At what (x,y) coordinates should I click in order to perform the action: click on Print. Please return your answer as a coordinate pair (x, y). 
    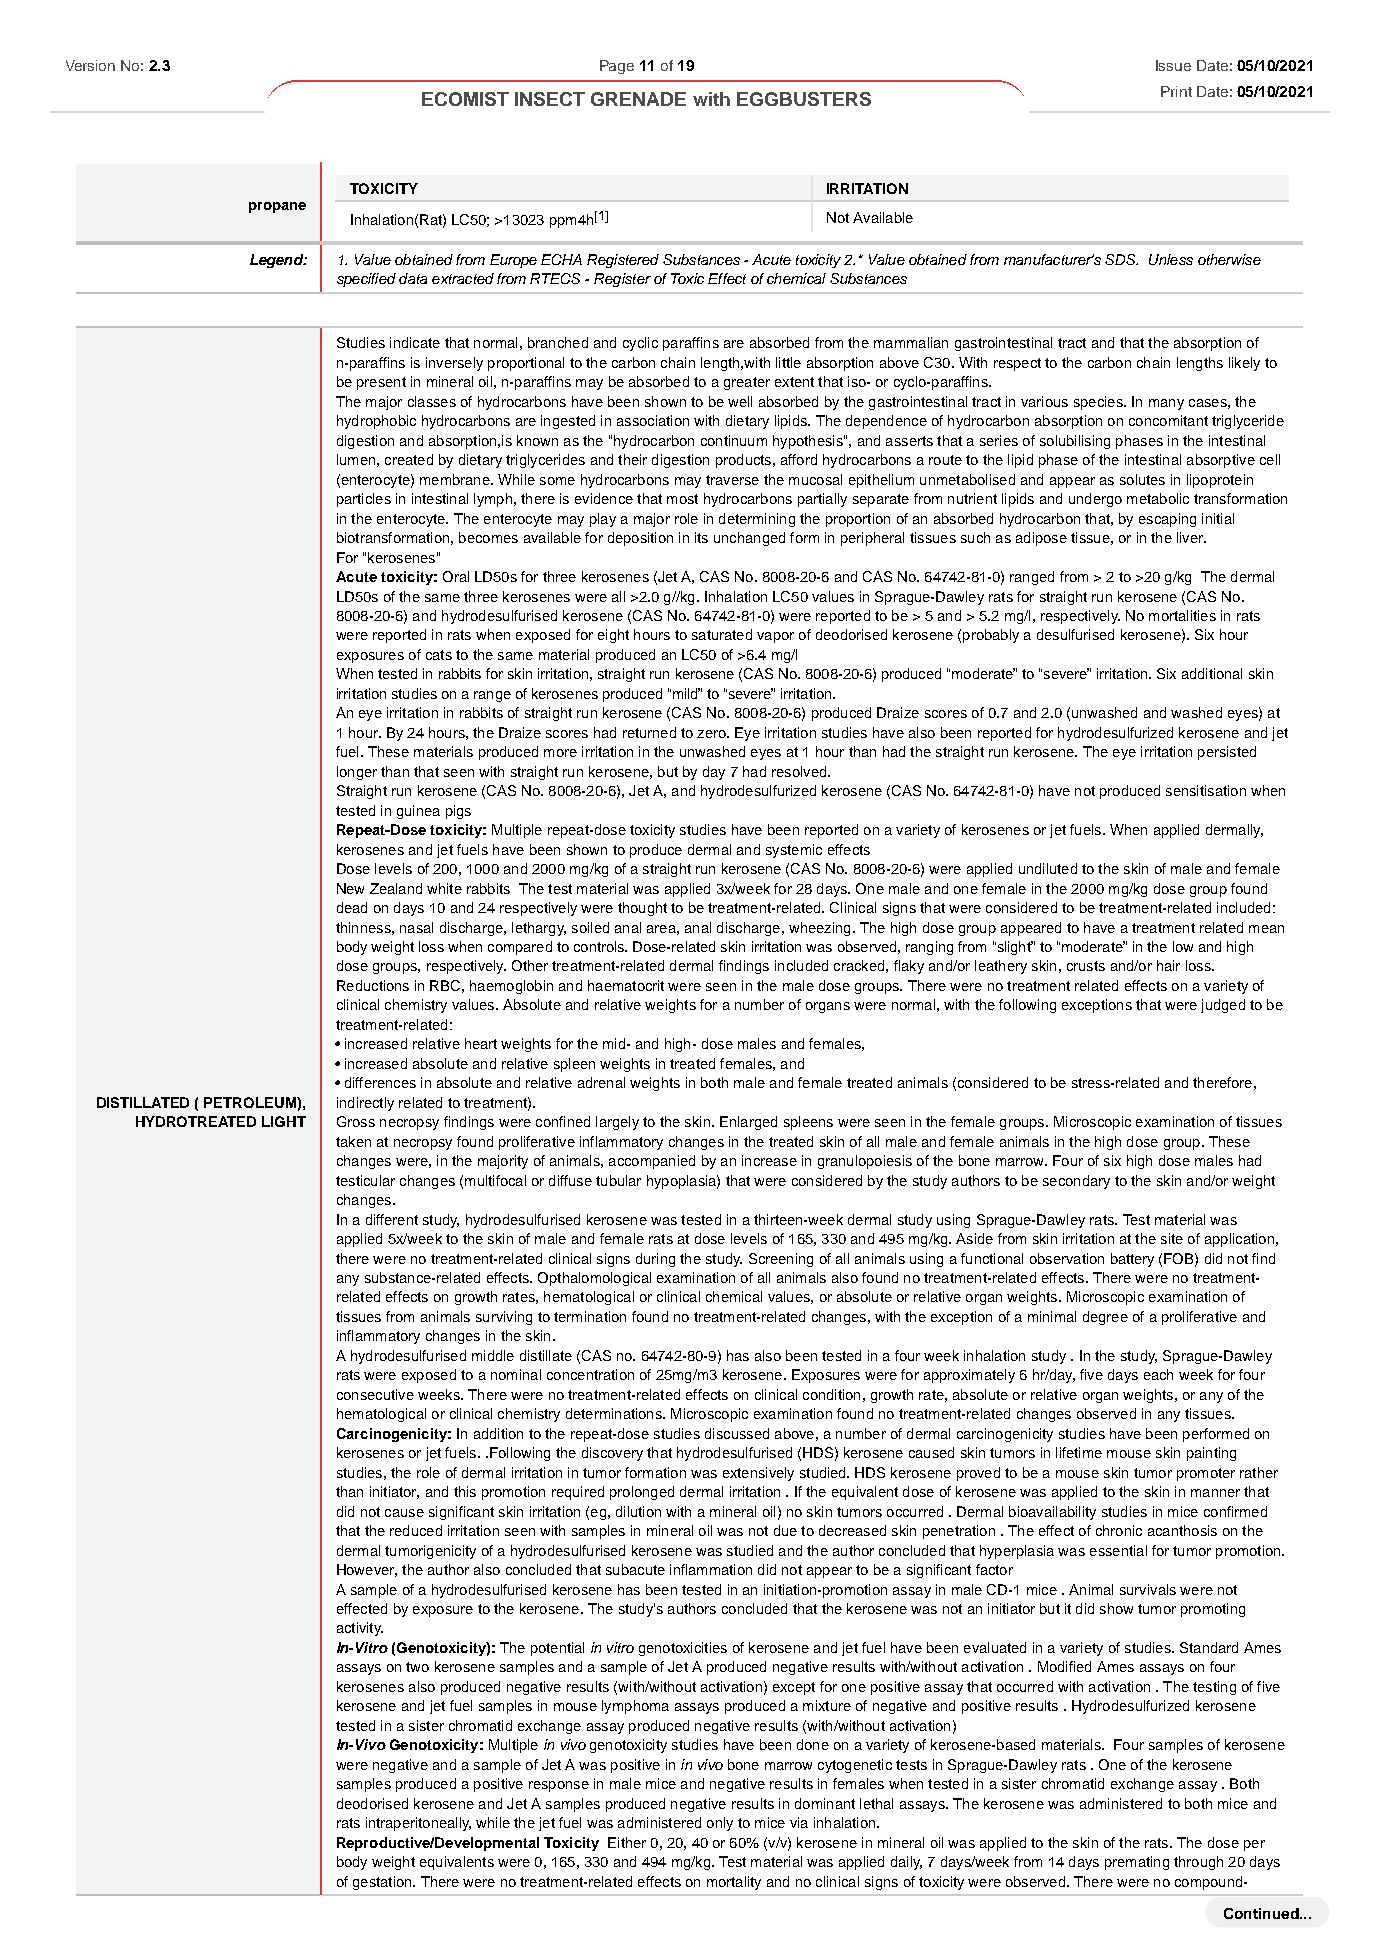
    Looking at the image, I should click on (1176, 91).
